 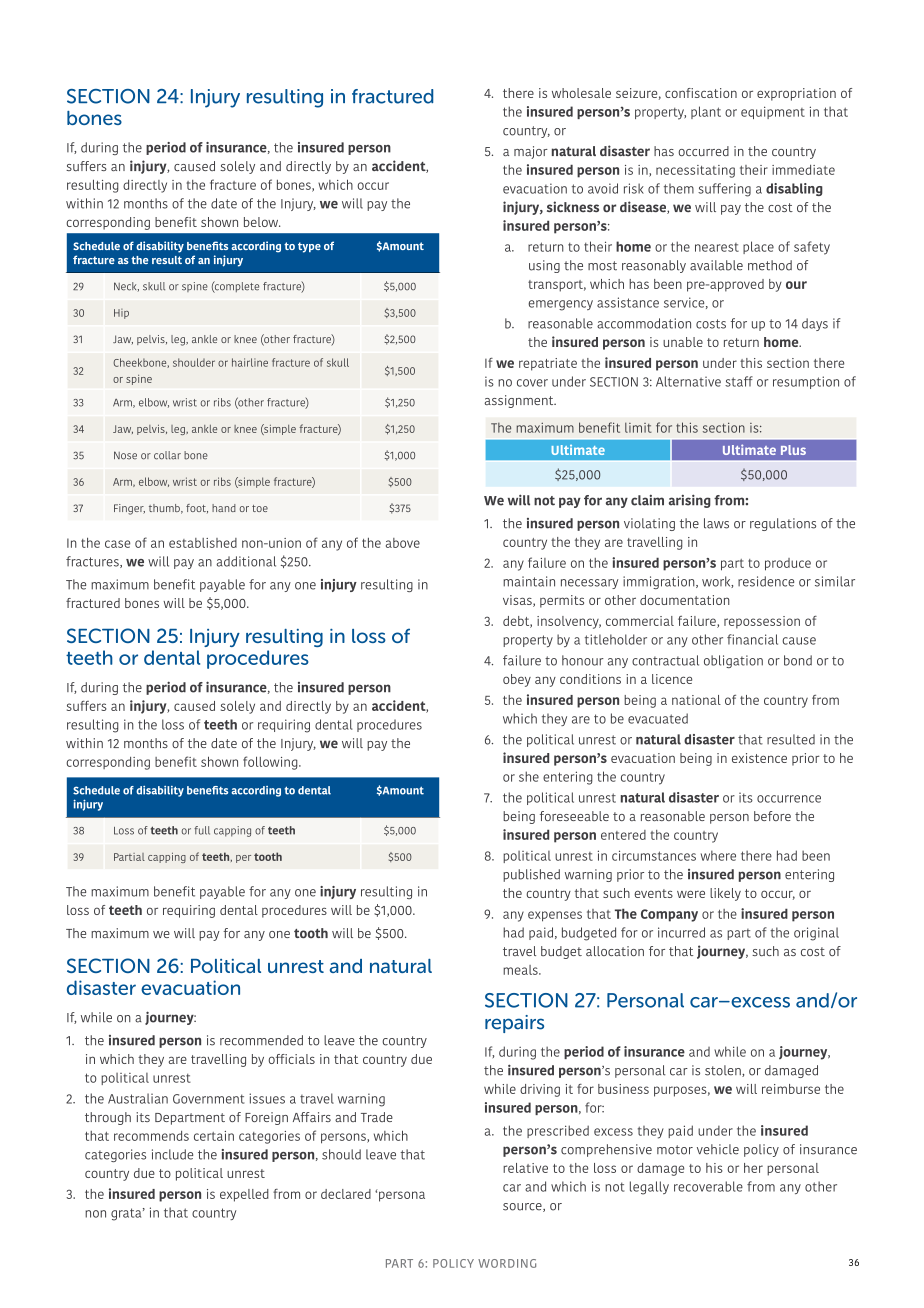 What do you see at coordinates (718, 855) in the page?
I see `where` at bounding box center [718, 855].
